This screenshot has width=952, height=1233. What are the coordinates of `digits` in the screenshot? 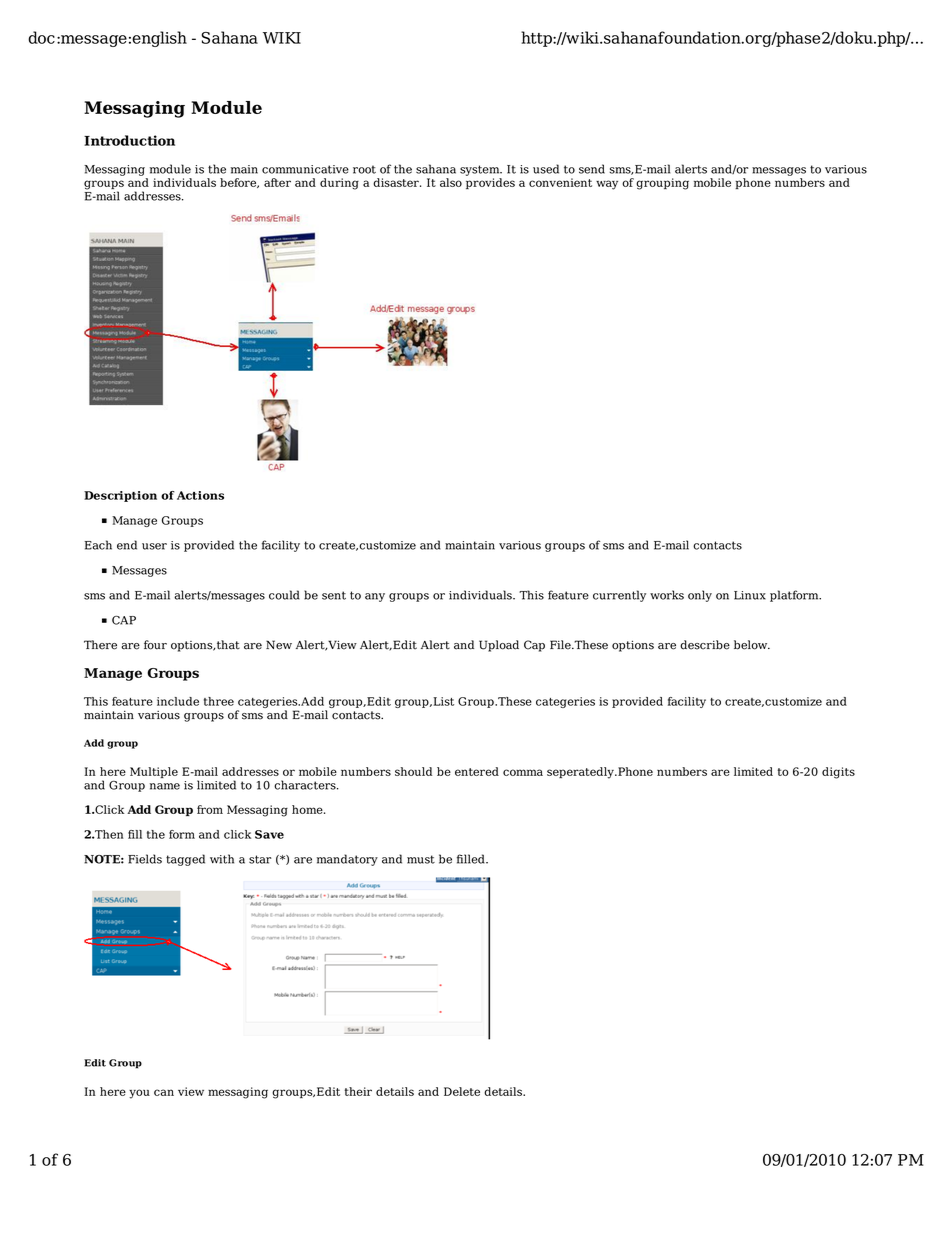 It's located at (838, 773).
